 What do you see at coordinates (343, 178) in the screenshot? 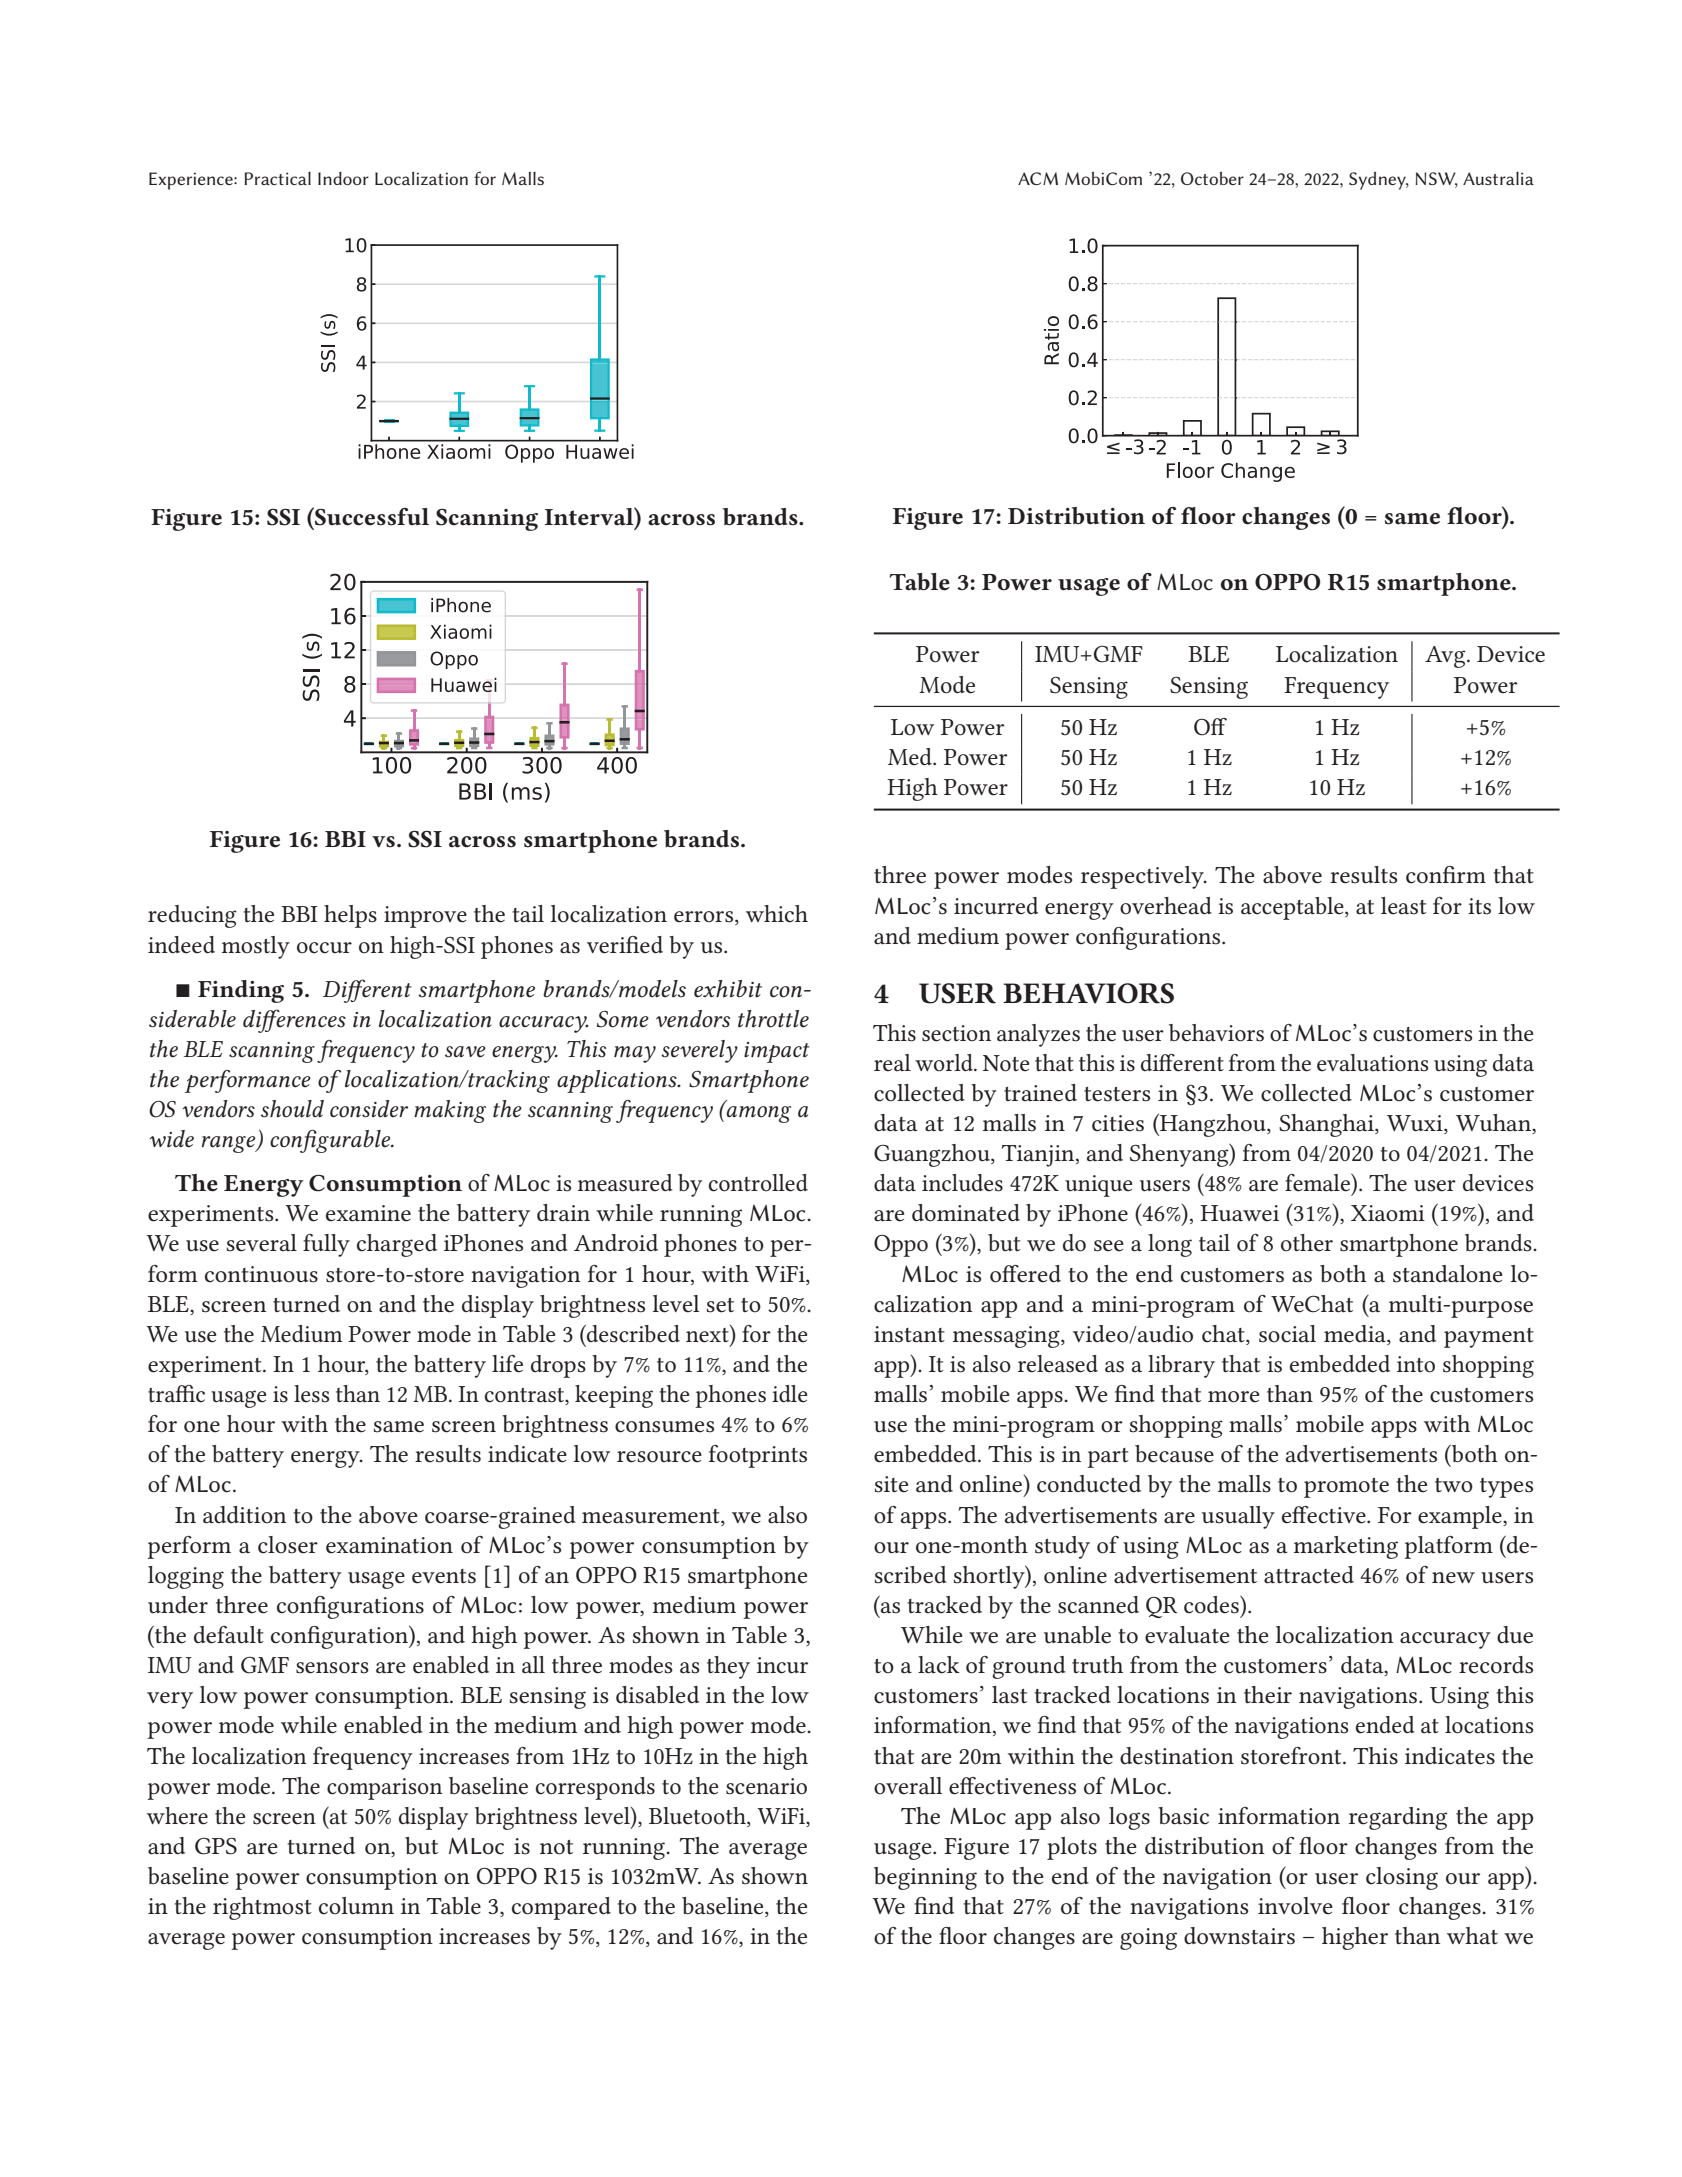
I see `Indoor` at bounding box center [343, 178].
